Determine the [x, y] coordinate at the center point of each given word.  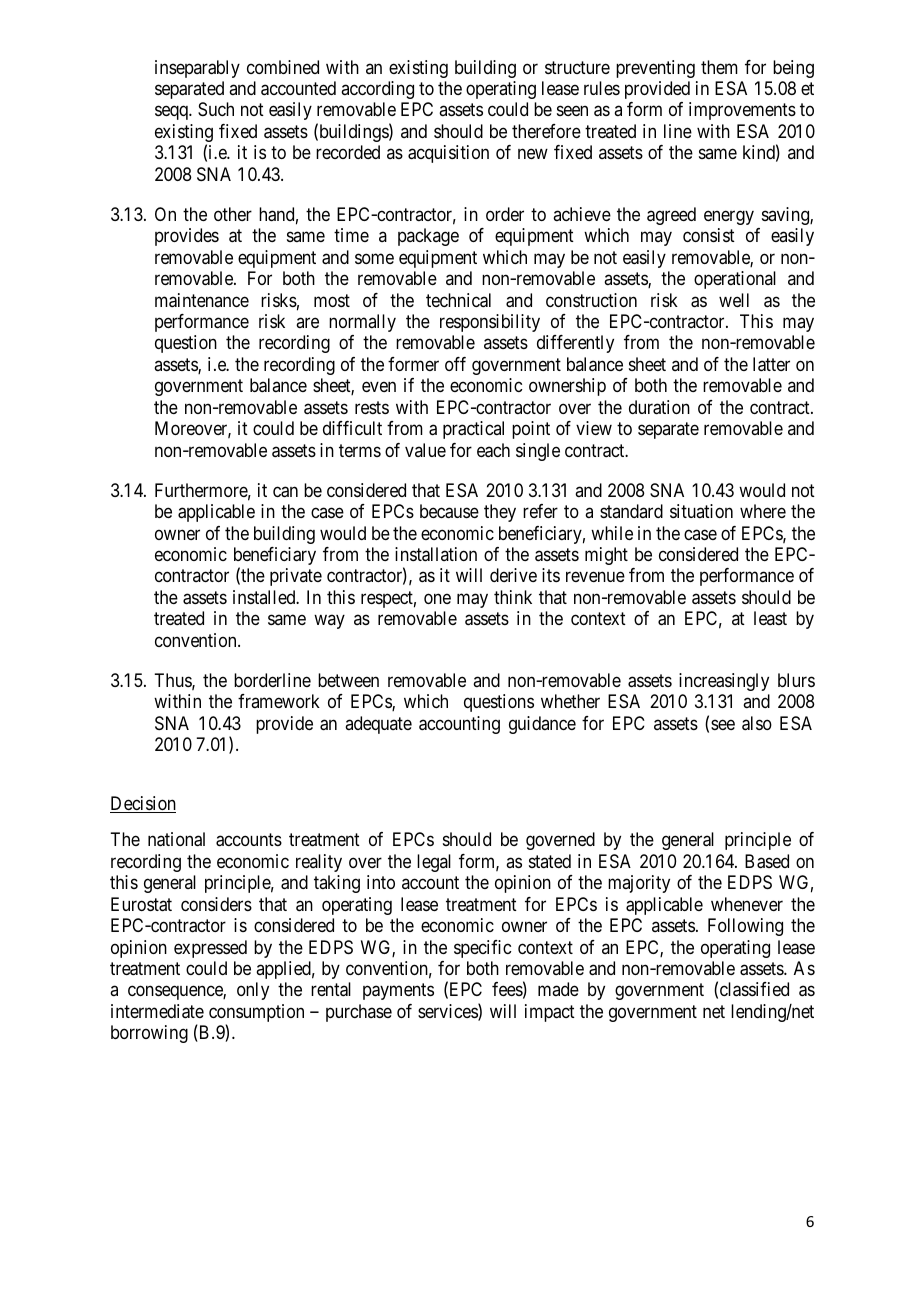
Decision [143, 804]
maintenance [202, 300]
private [296, 577]
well [734, 300]
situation [701, 511]
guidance [542, 725]
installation [436, 554]
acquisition [448, 154]
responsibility [490, 323]
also [757, 723]
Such [216, 109]
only [253, 991]
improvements [742, 111]
